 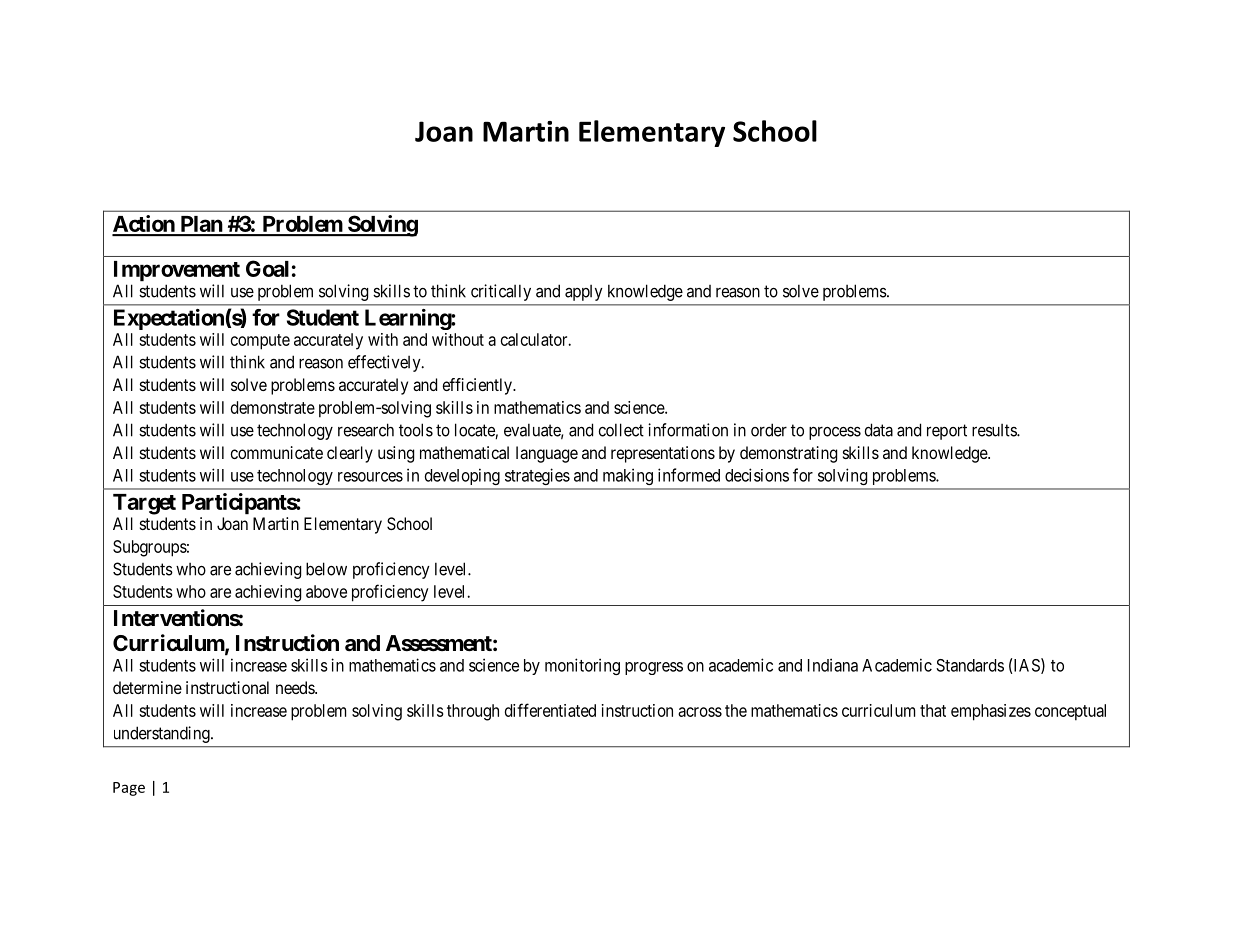 I want to click on differentiated, so click(x=550, y=710).
